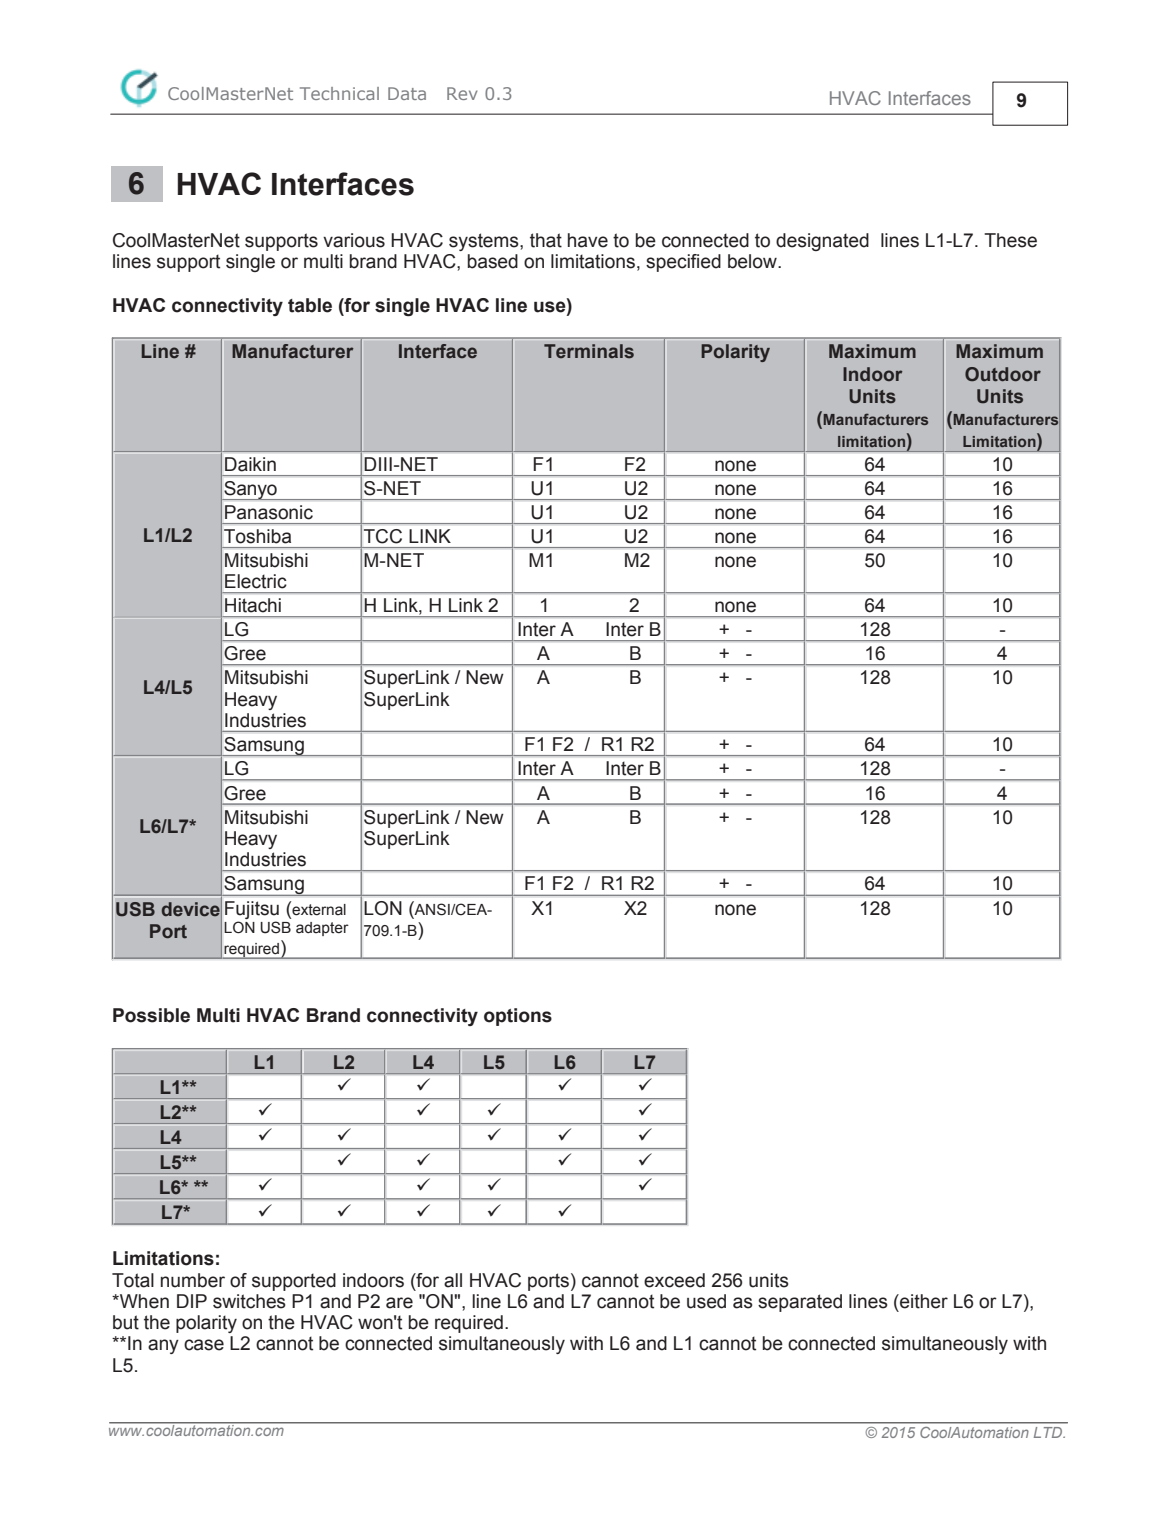 Image resolution: width=1176 pixels, height=1522 pixels. I want to click on Technical, so click(339, 93).
